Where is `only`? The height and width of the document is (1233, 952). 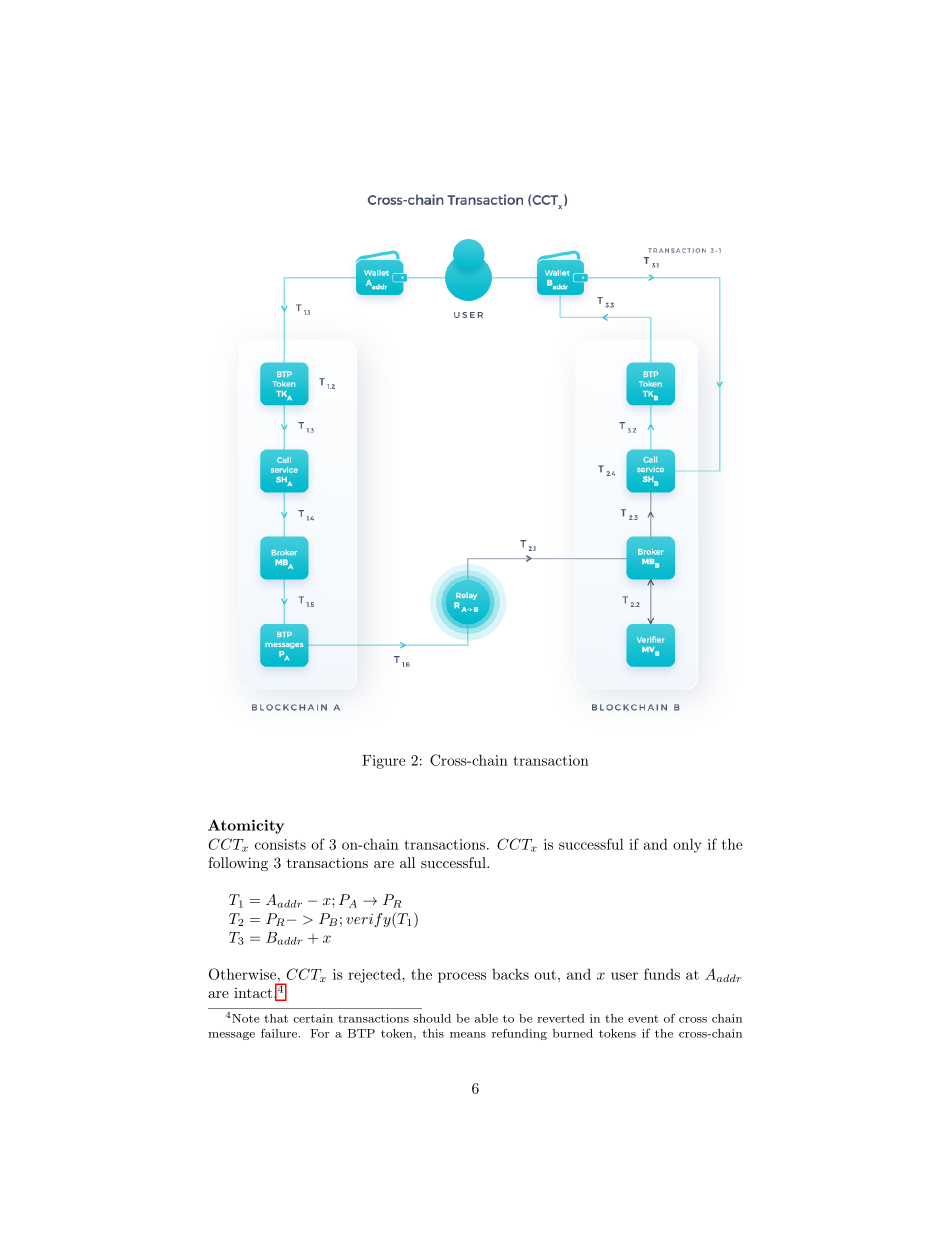
only is located at coordinates (687, 845).
